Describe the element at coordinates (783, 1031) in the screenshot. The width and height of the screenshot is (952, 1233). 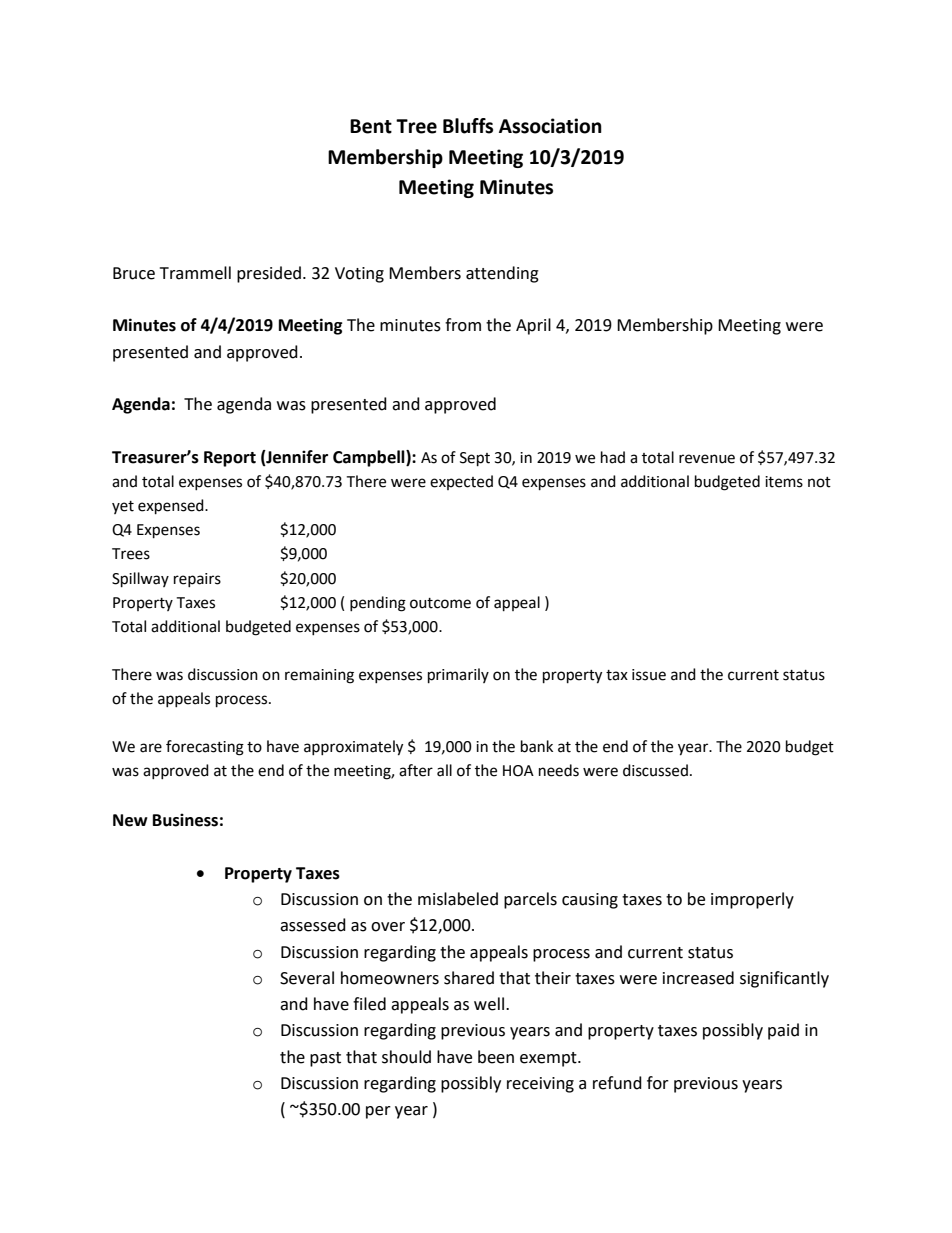
I see `paid` at that location.
